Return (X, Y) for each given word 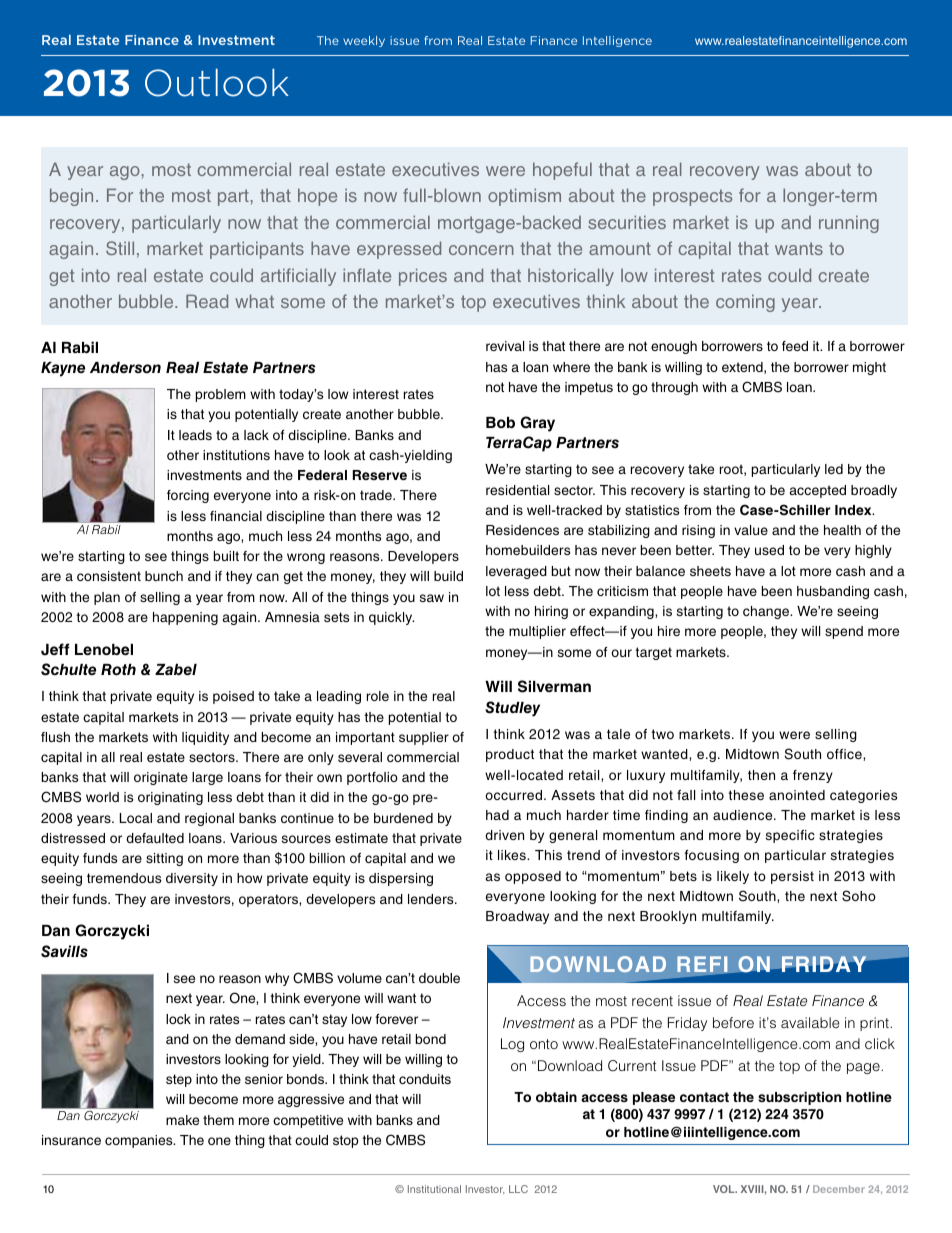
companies (140, 1141)
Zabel (176, 670)
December (839, 1189)
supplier (424, 738)
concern (481, 250)
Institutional (434, 1189)
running (849, 224)
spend (844, 632)
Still (120, 248)
